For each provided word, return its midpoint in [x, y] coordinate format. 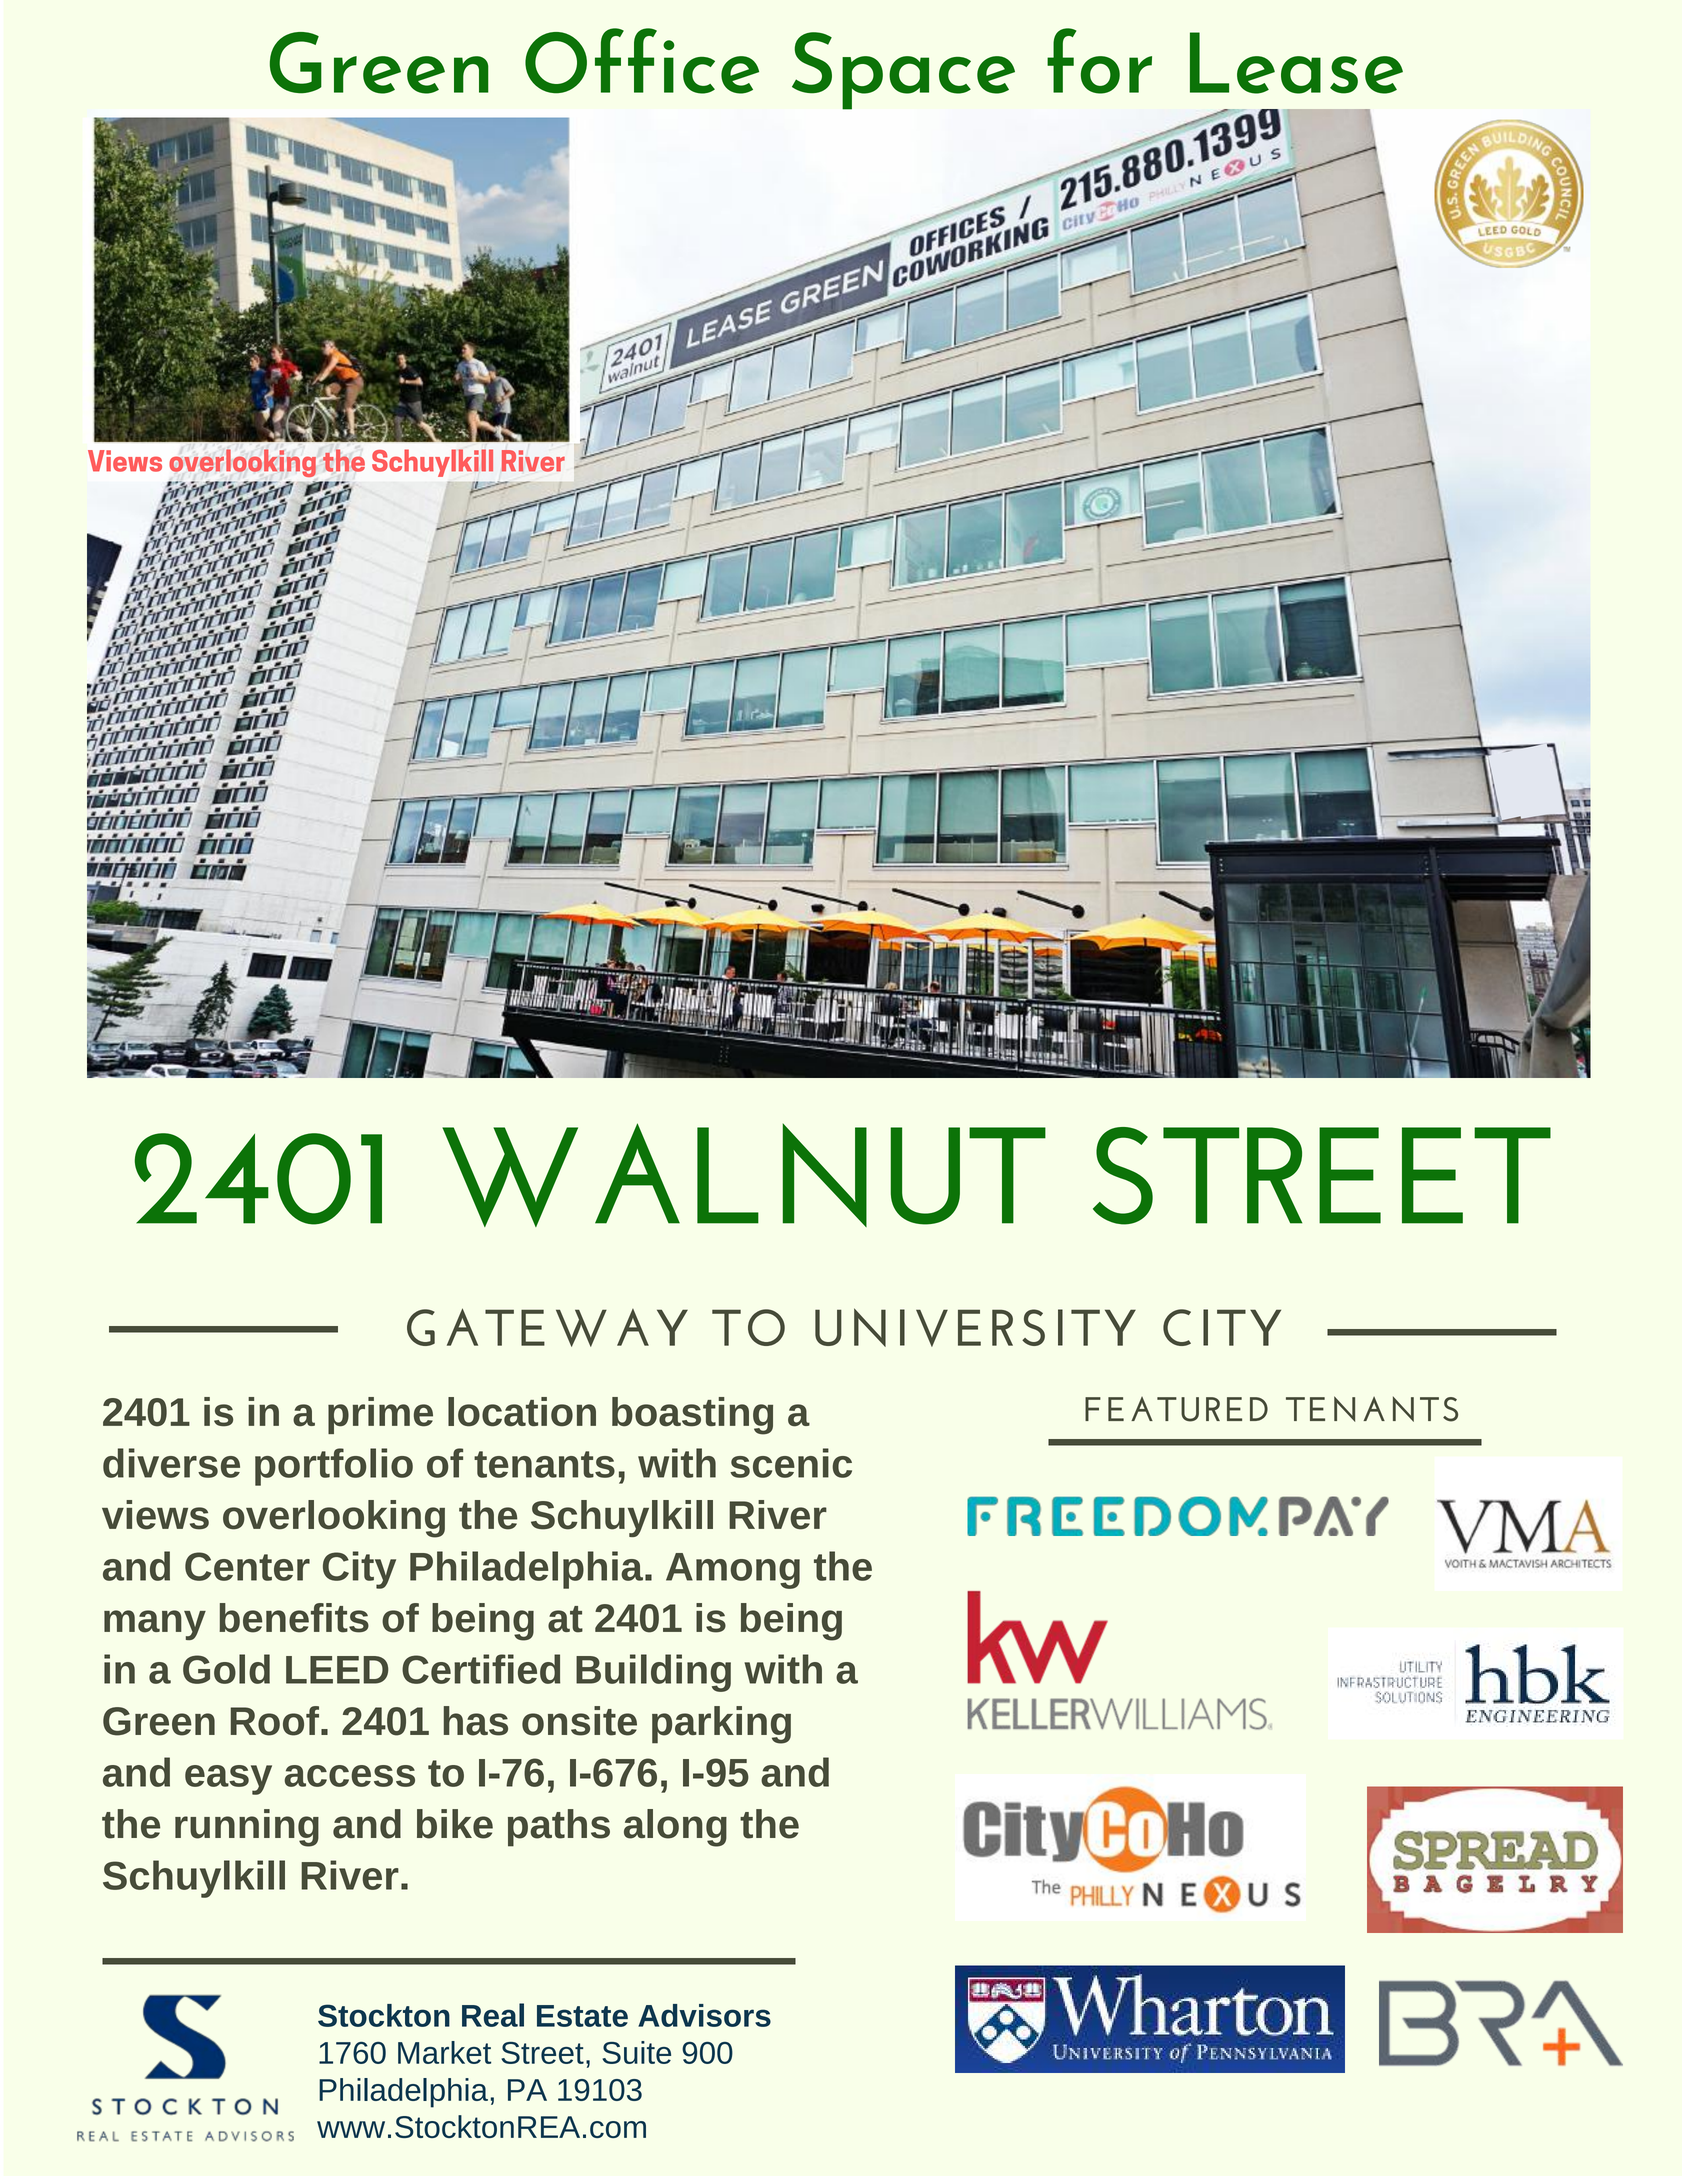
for [1099, 61]
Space [903, 71]
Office [642, 61]
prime [380, 1415]
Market [444, 2052]
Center [247, 1566]
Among [733, 1571]
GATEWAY [547, 1327]
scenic [791, 1463]
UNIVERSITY [975, 1327]
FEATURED [1176, 1409]
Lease [1296, 63]
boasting [692, 1416]
